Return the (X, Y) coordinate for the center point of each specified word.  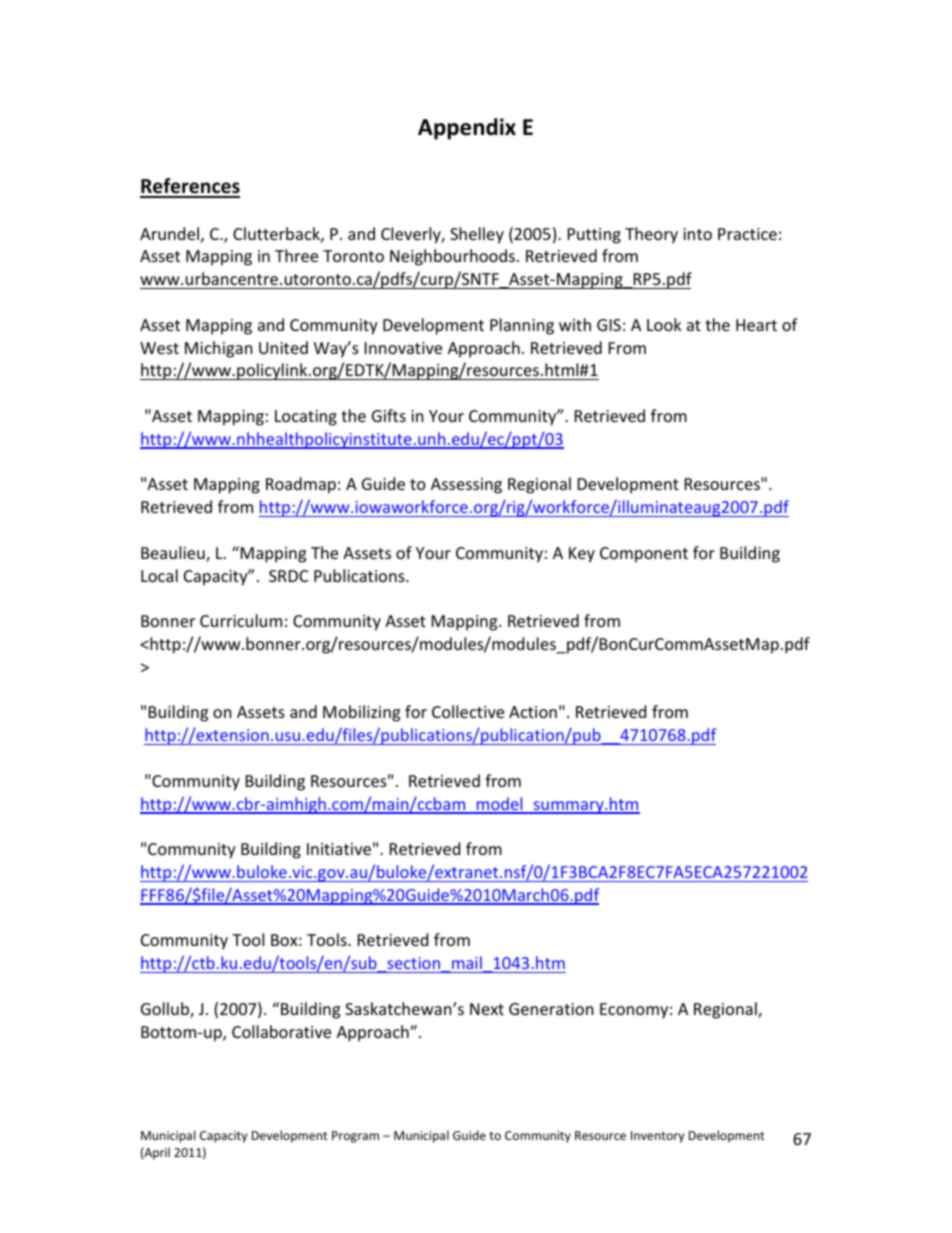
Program (355, 1137)
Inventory (657, 1137)
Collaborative (281, 1031)
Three (296, 255)
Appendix (467, 129)
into (697, 234)
